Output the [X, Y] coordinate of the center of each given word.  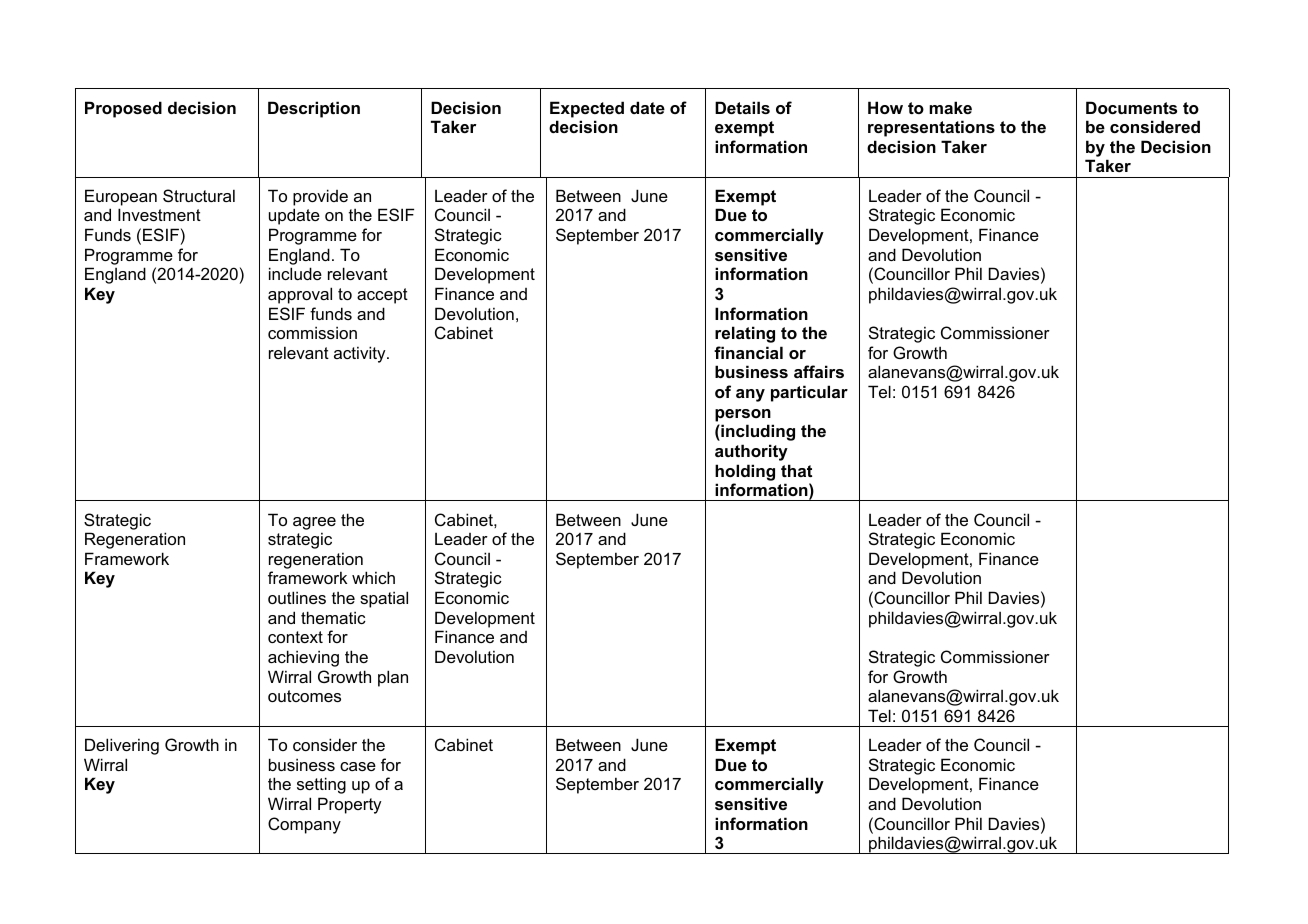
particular [809, 393]
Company [304, 825]
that [796, 470]
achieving [303, 658]
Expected [587, 109]
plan [393, 678]
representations [931, 128]
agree [314, 523]
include [295, 273]
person [743, 415]
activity [361, 354]
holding [745, 472]
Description [314, 109]
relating [745, 334]
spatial [384, 599]
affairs [819, 371]
